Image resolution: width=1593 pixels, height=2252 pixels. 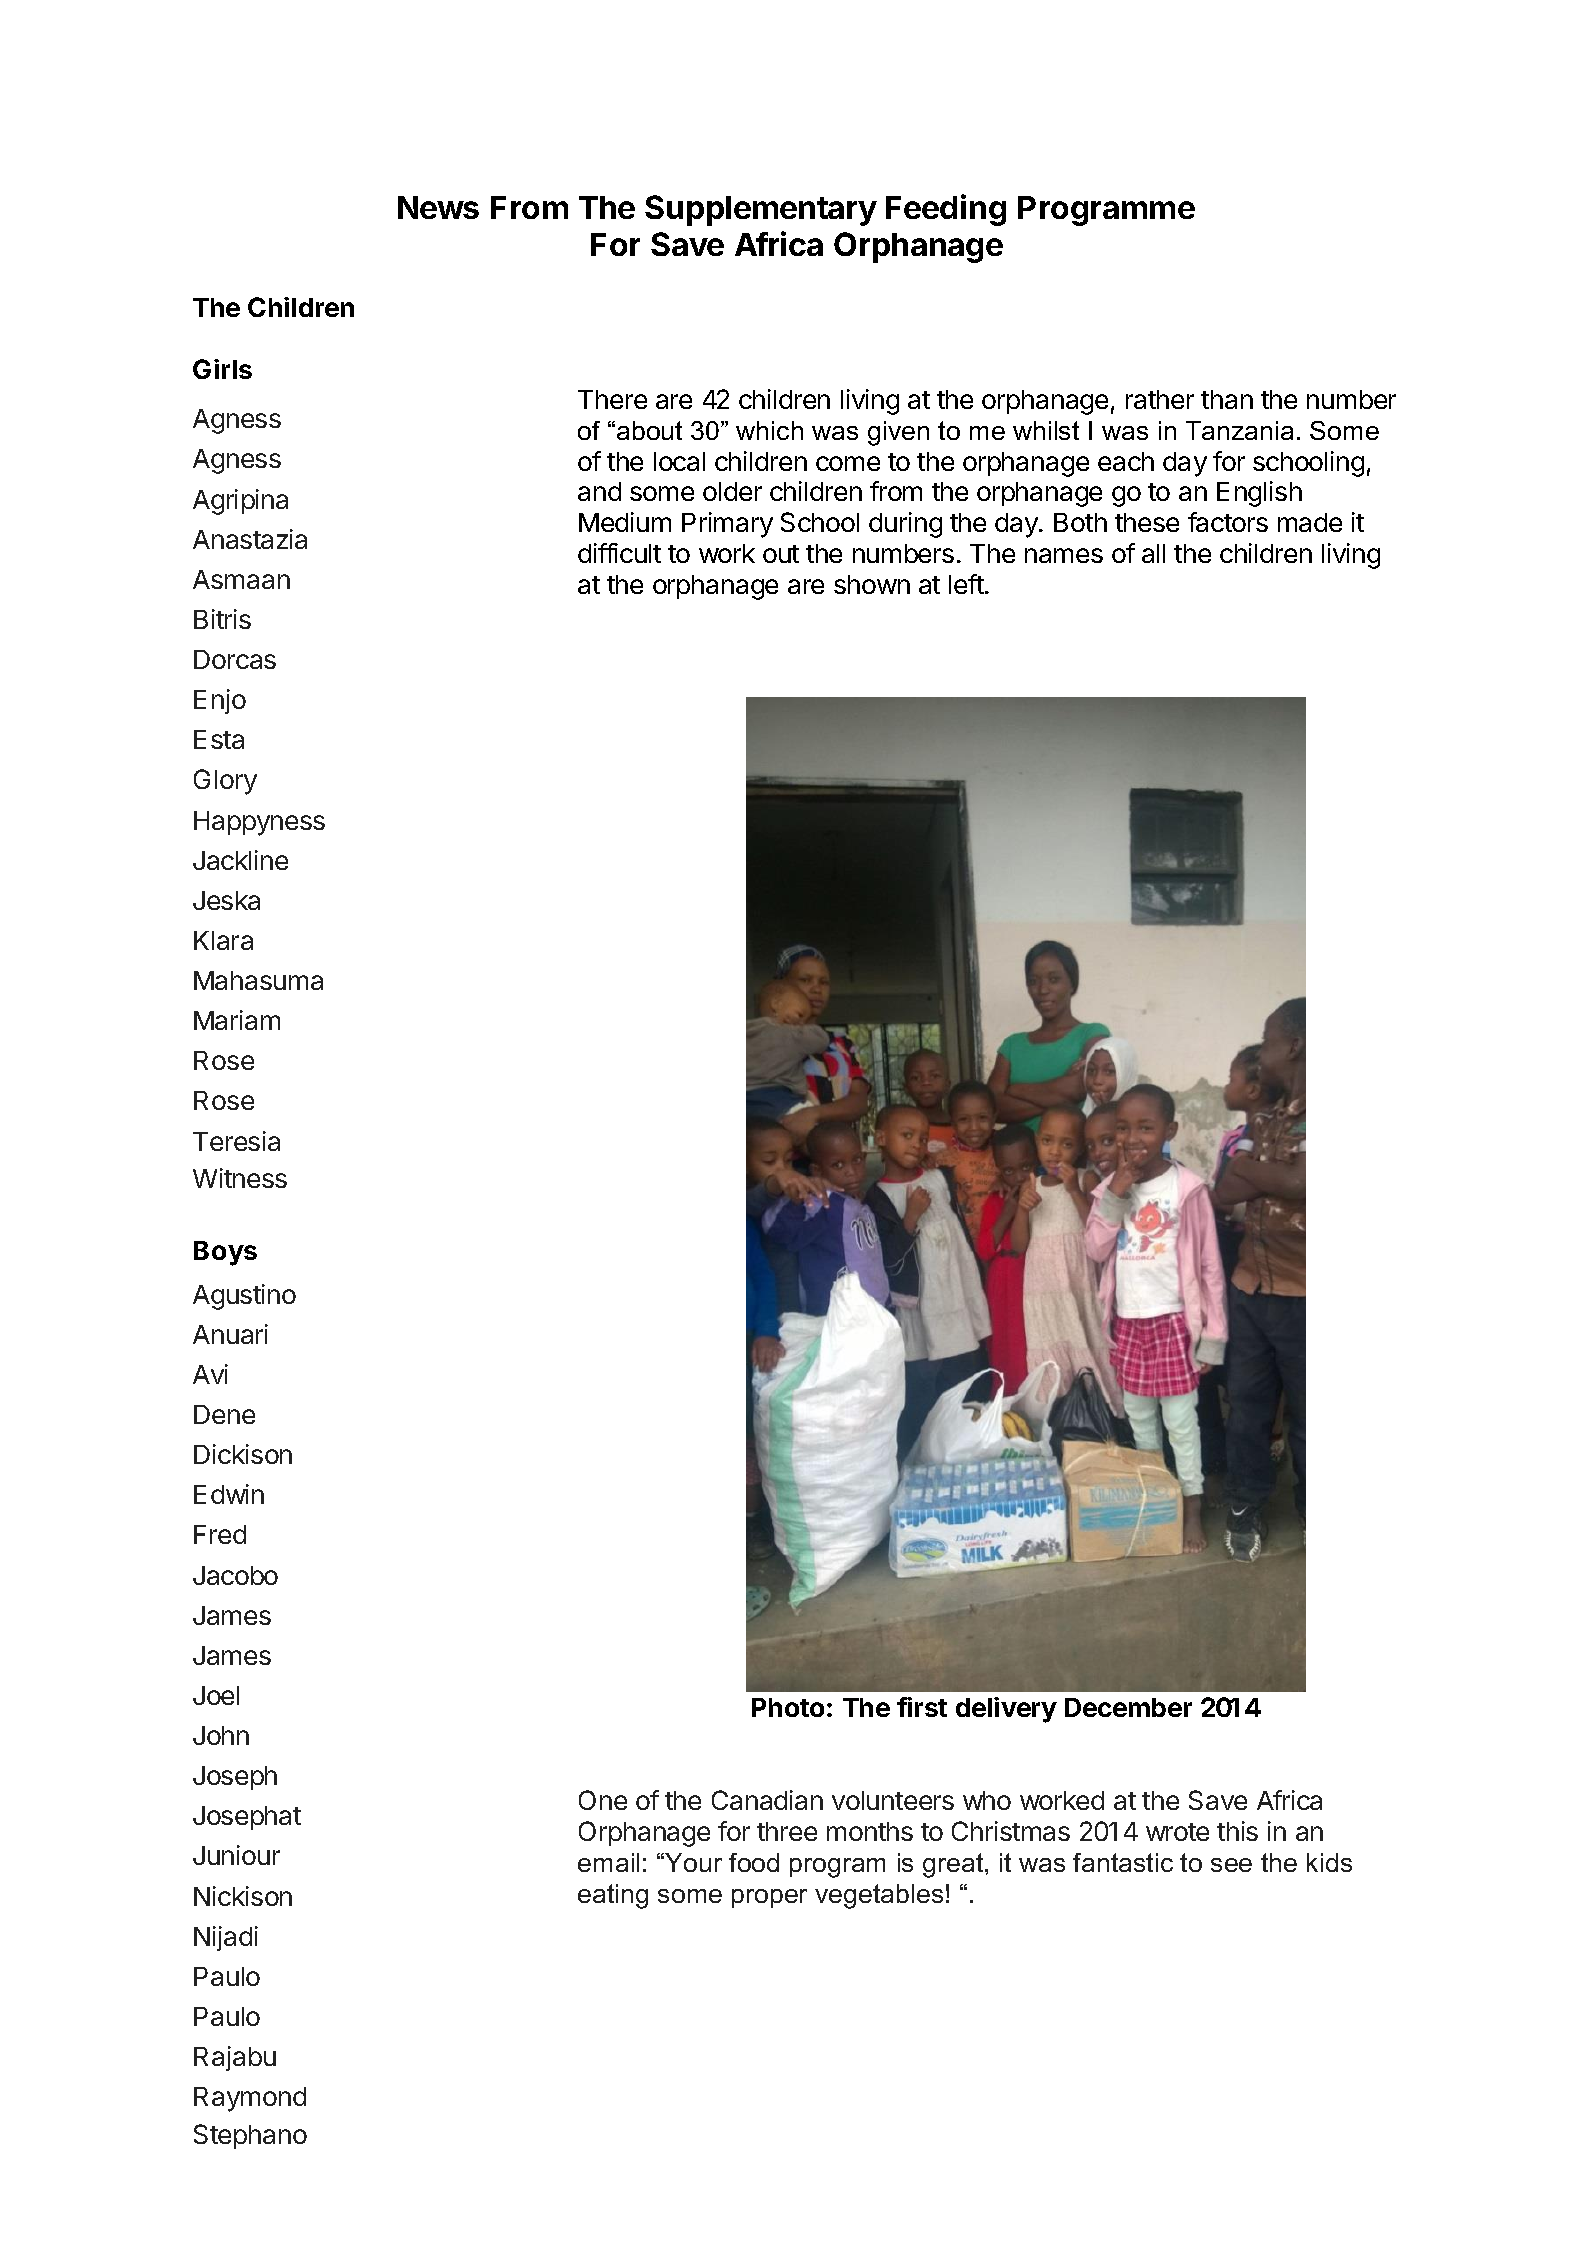 I want to click on Witness, so click(x=240, y=1178).
